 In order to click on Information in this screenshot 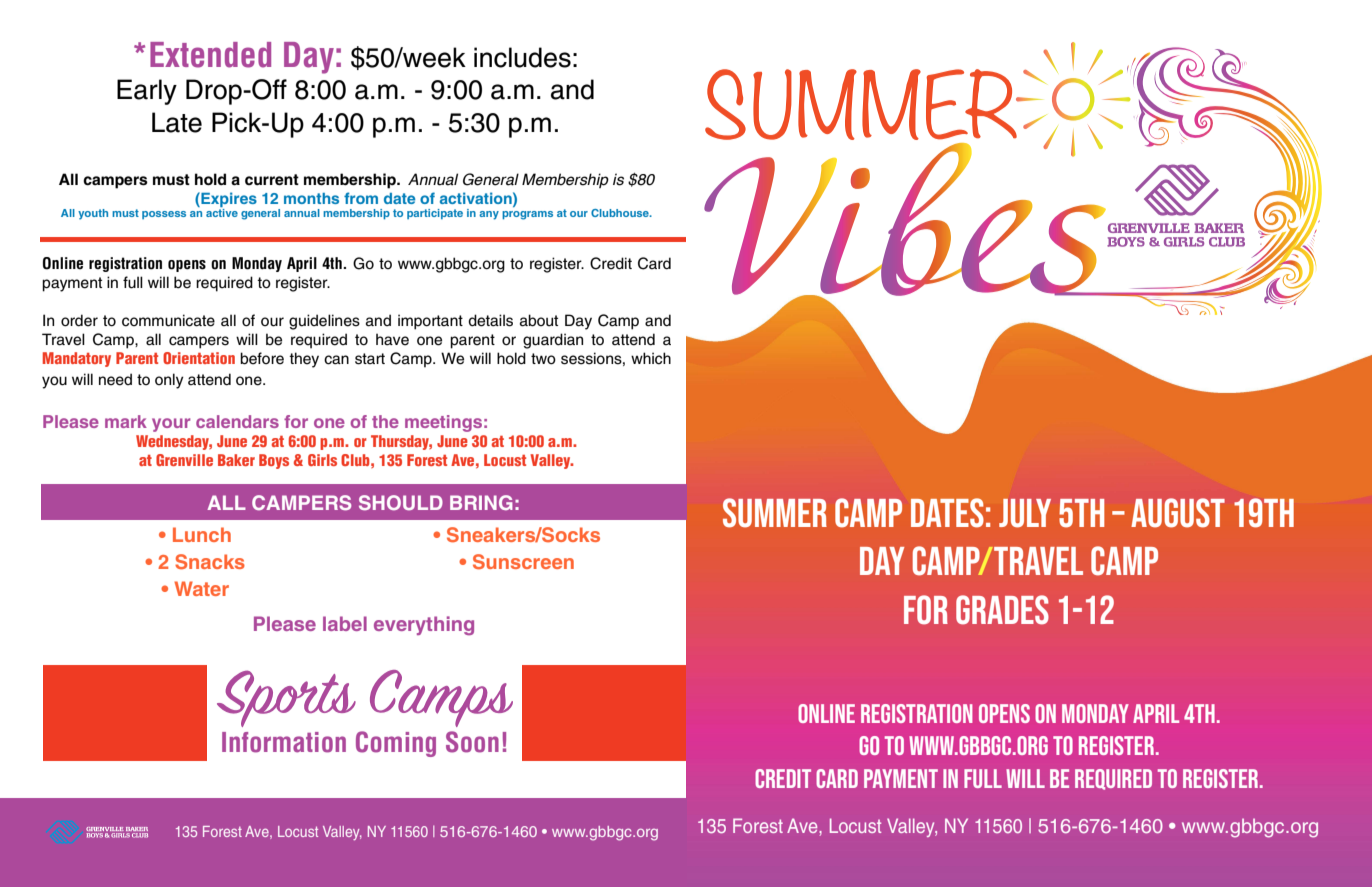, I will do `click(284, 742)`.
